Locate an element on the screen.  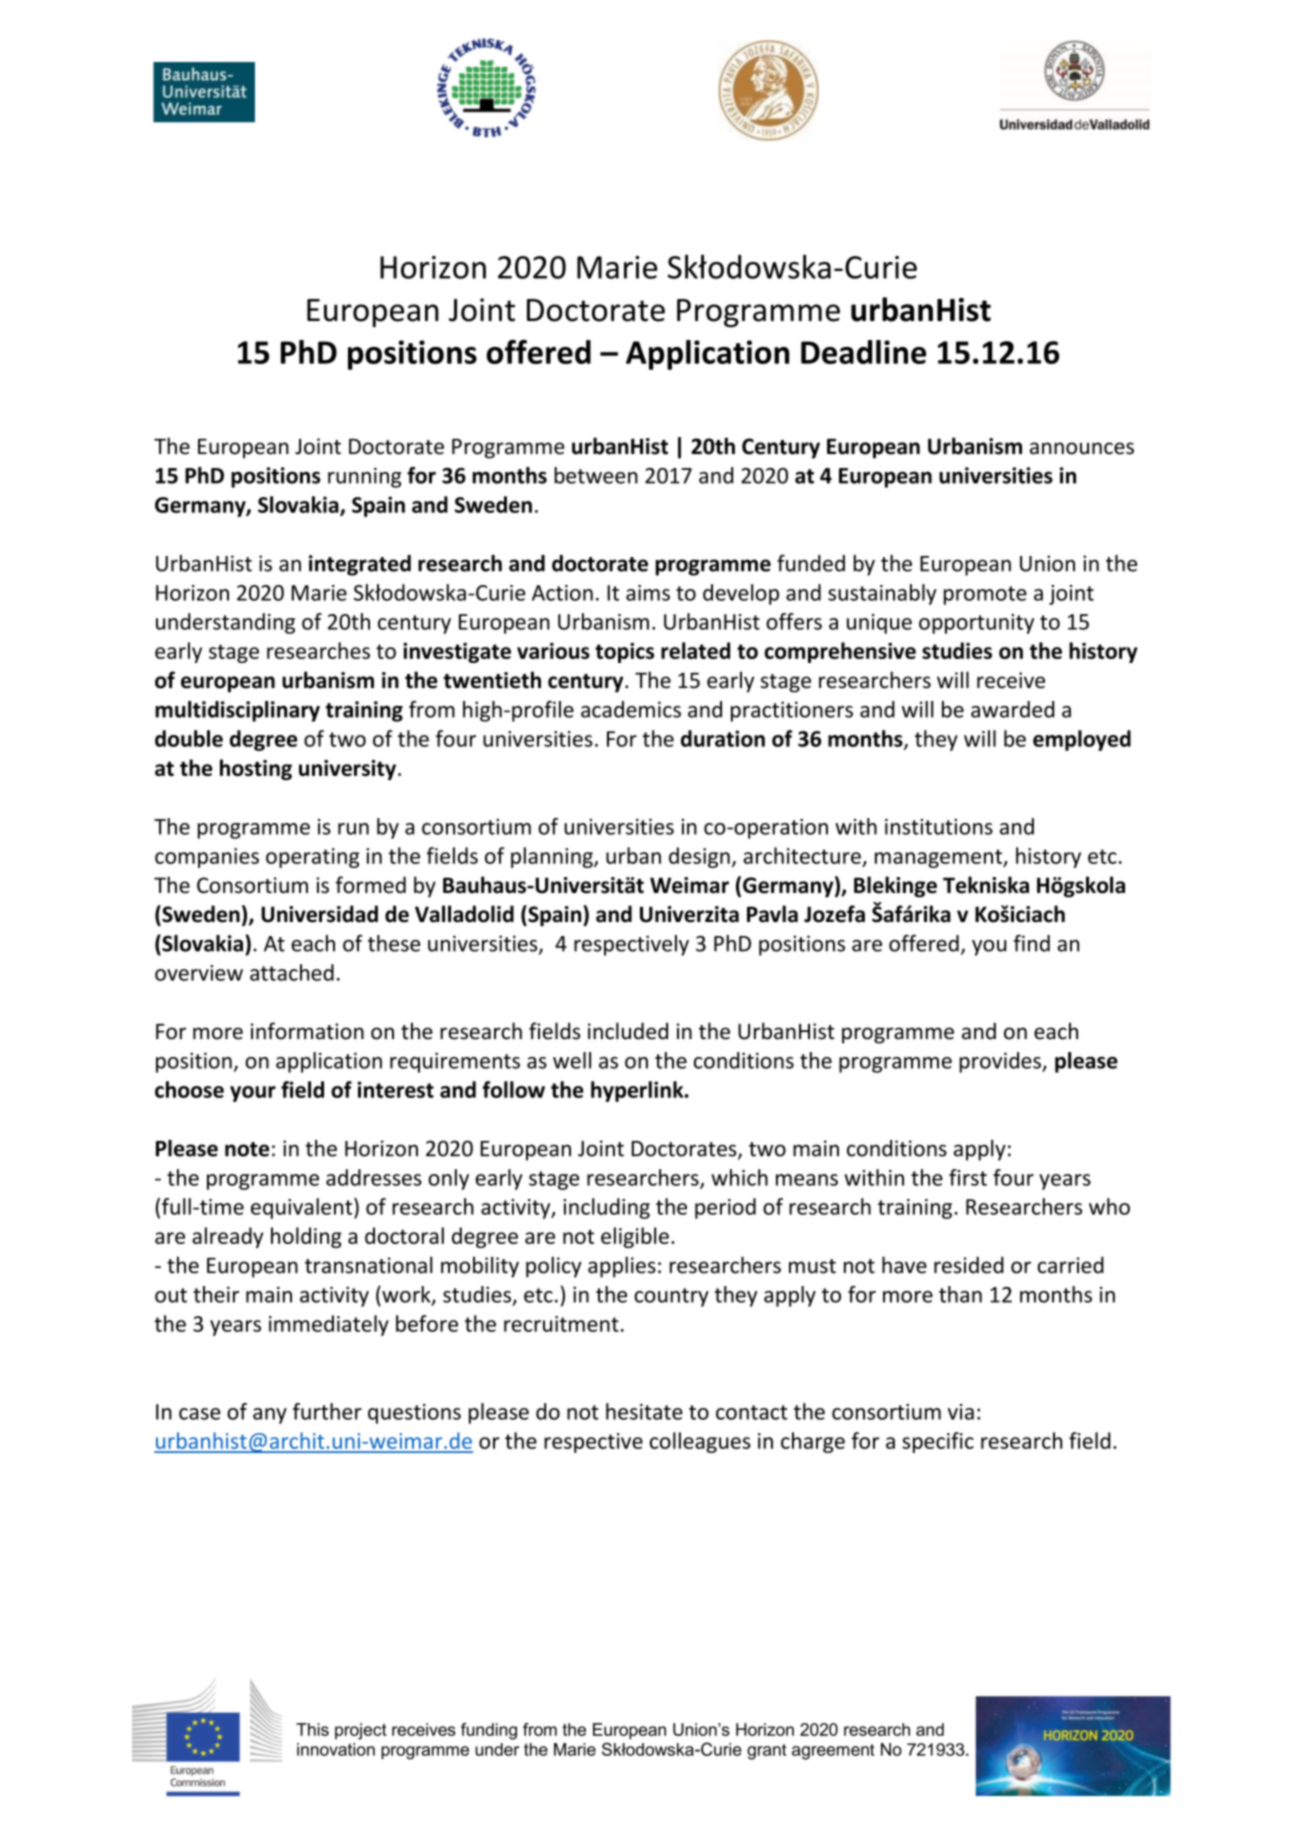
resided is located at coordinates (969, 1265).
